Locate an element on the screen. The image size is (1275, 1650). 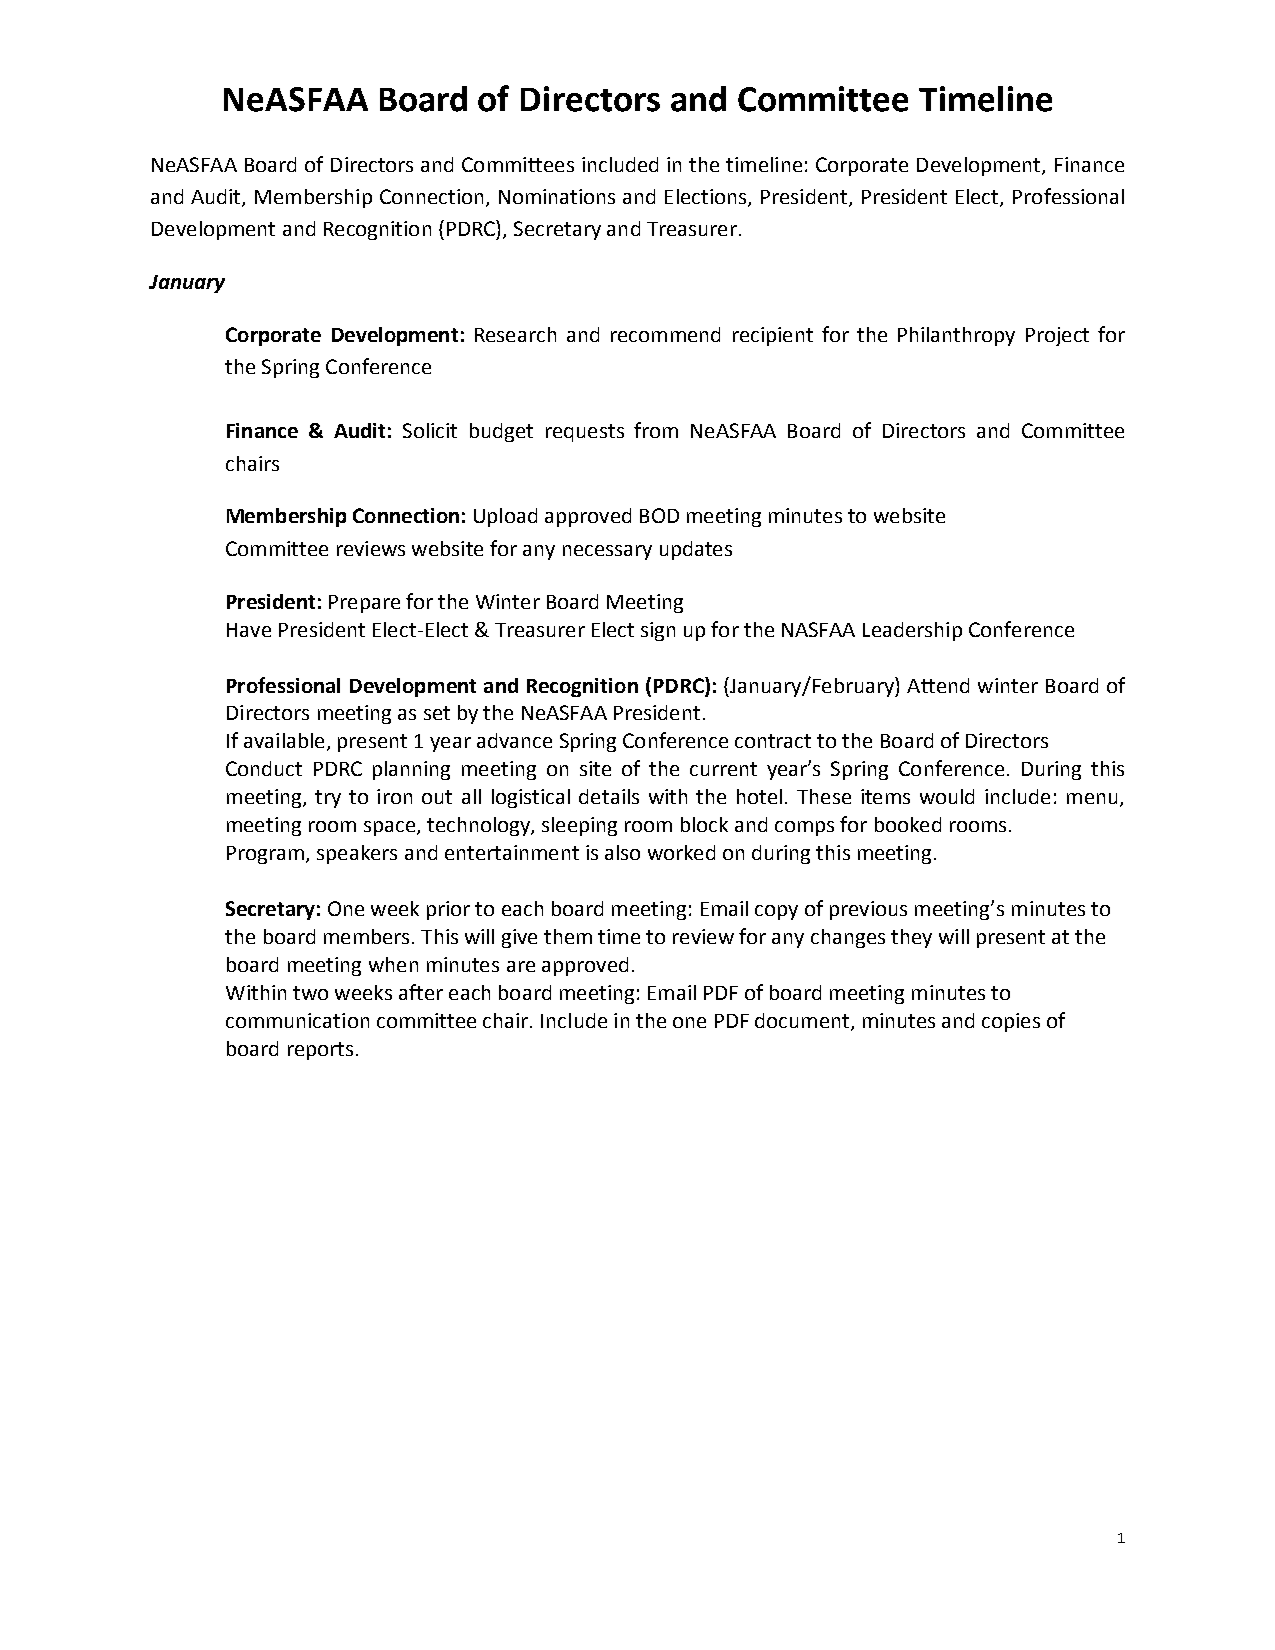
Project is located at coordinates (1057, 336).
